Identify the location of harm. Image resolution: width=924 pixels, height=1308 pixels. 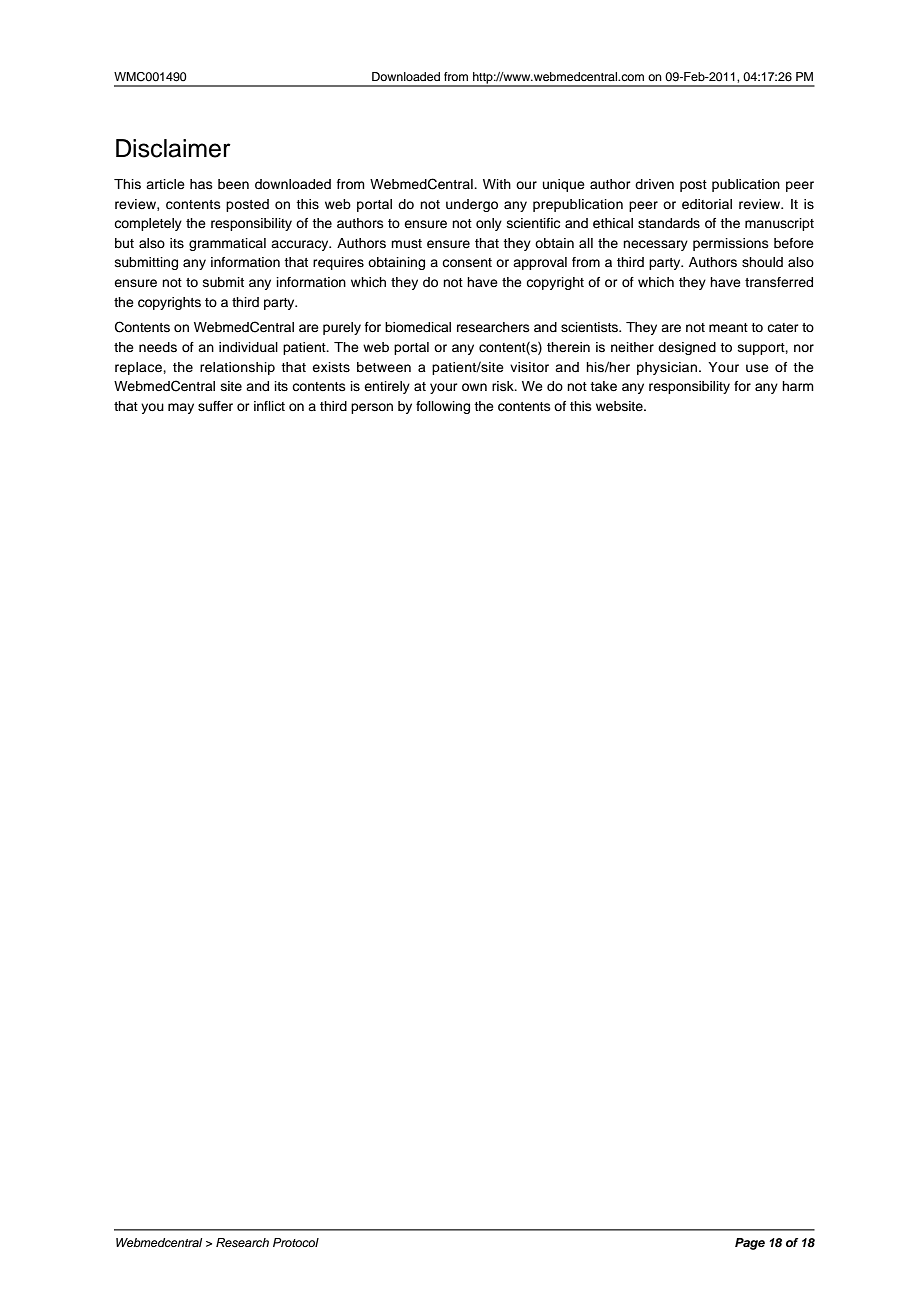
(798, 386).
